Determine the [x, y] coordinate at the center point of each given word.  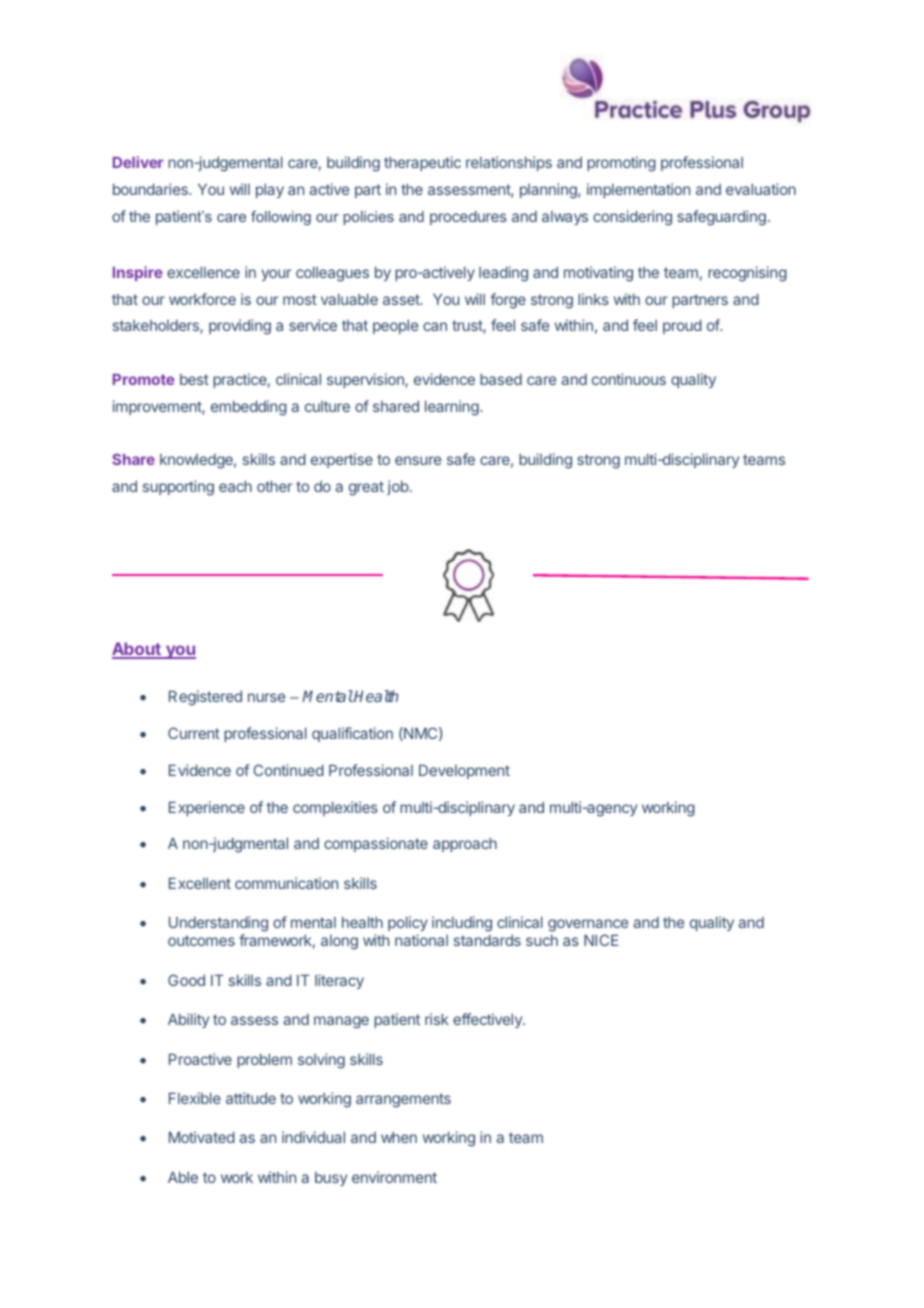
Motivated [202, 1137]
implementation [638, 190]
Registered [205, 698]
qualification [352, 734]
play [270, 191]
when [399, 1137]
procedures [468, 218]
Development [464, 772]
